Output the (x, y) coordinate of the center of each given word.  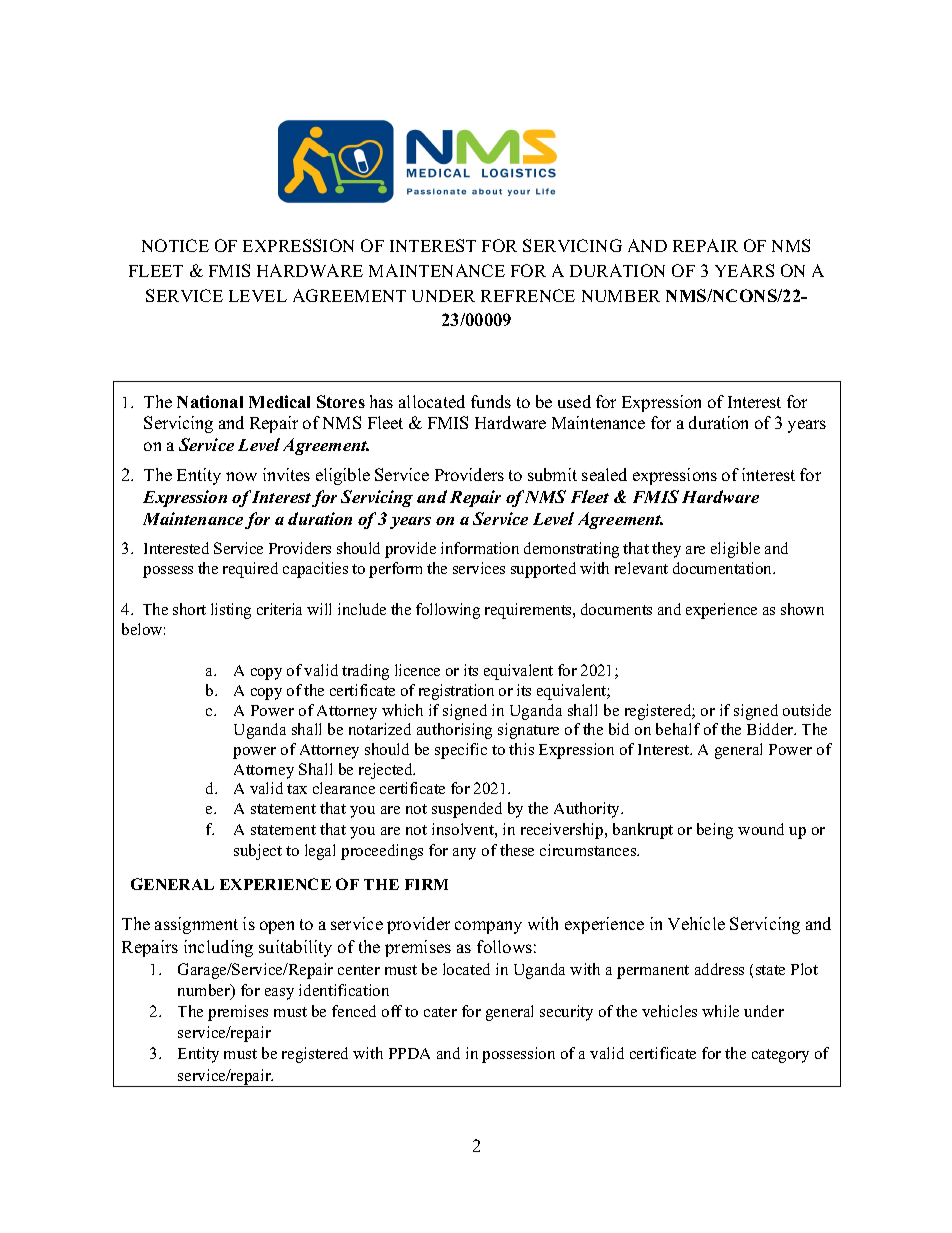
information (480, 548)
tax (297, 789)
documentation (724, 568)
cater (440, 1012)
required (250, 570)
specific (461, 751)
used (574, 401)
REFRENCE (528, 295)
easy (279, 994)
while (720, 1011)
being (715, 831)
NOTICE (175, 245)
